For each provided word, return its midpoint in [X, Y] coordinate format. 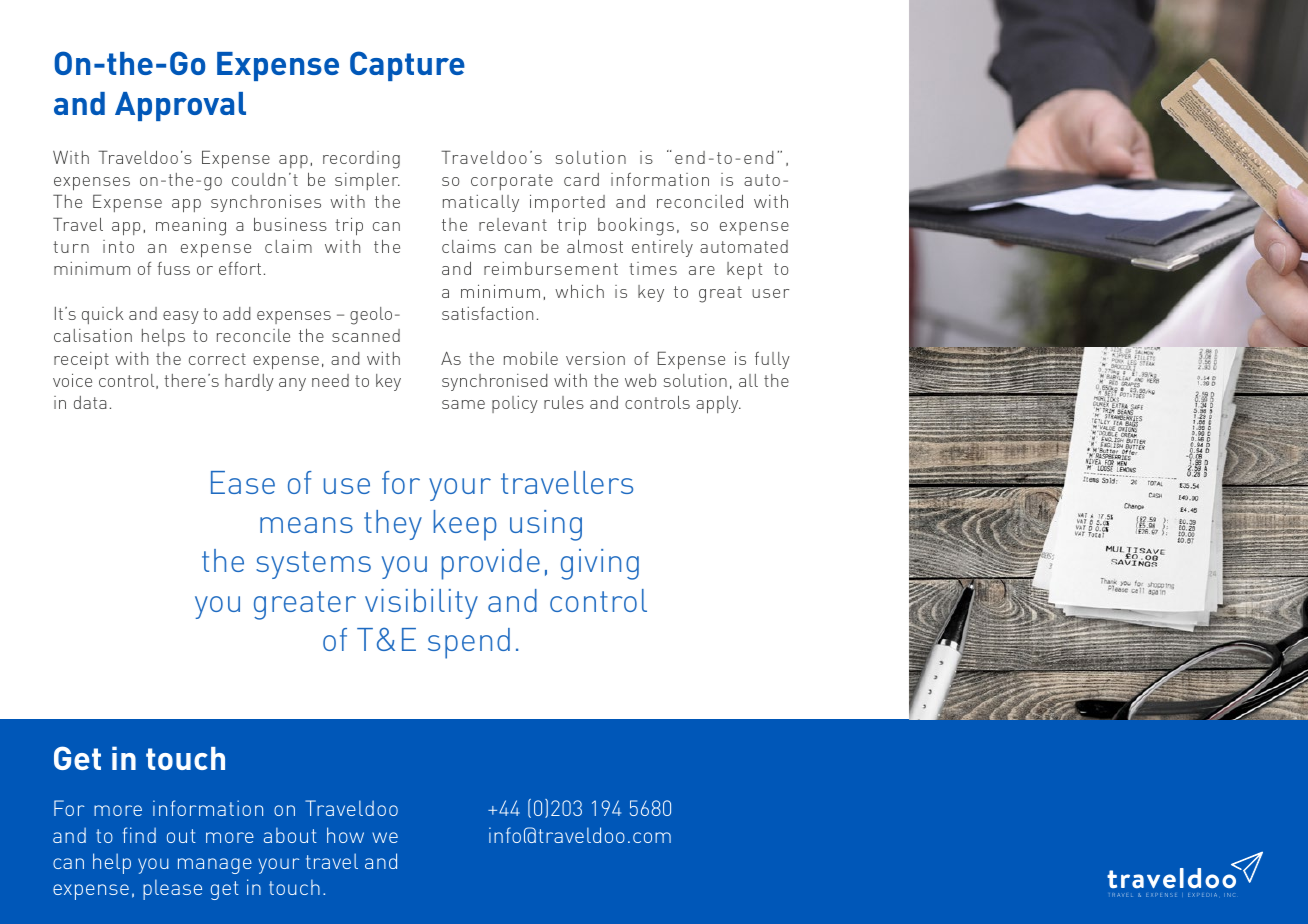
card [581, 179]
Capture [407, 66]
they [393, 525]
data [90, 402]
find [139, 835]
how [345, 835]
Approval [180, 106]
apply [718, 405]
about [290, 835]
